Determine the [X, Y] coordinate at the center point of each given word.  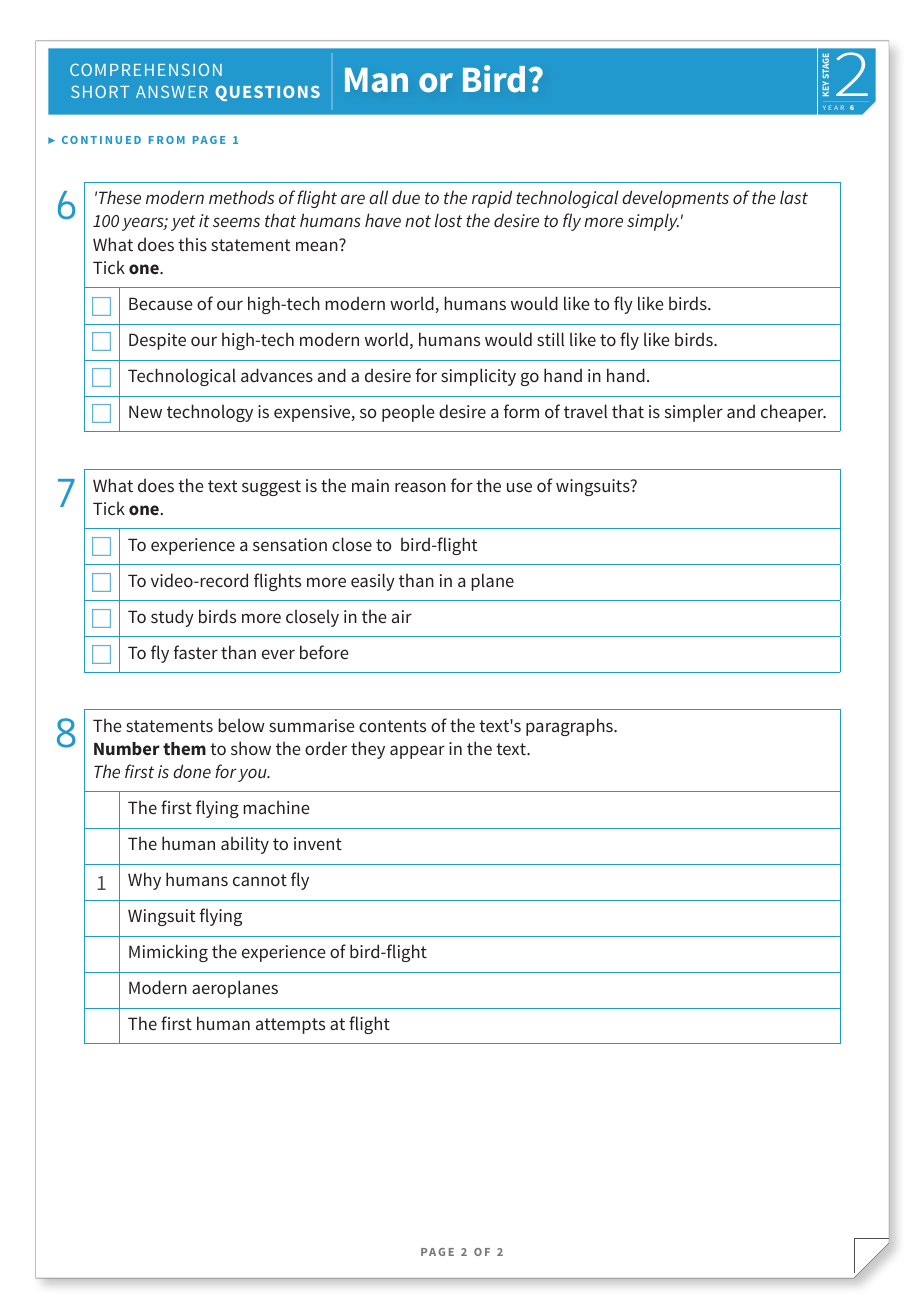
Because [160, 303]
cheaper [793, 413]
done [192, 771]
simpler [694, 413]
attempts [290, 1026]
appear [417, 752]
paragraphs [570, 727]
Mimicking [168, 953]
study [172, 618]
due [406, 197]
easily [373, 582]
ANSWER [172, 91]
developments [675, 199]
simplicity [478, 377]
